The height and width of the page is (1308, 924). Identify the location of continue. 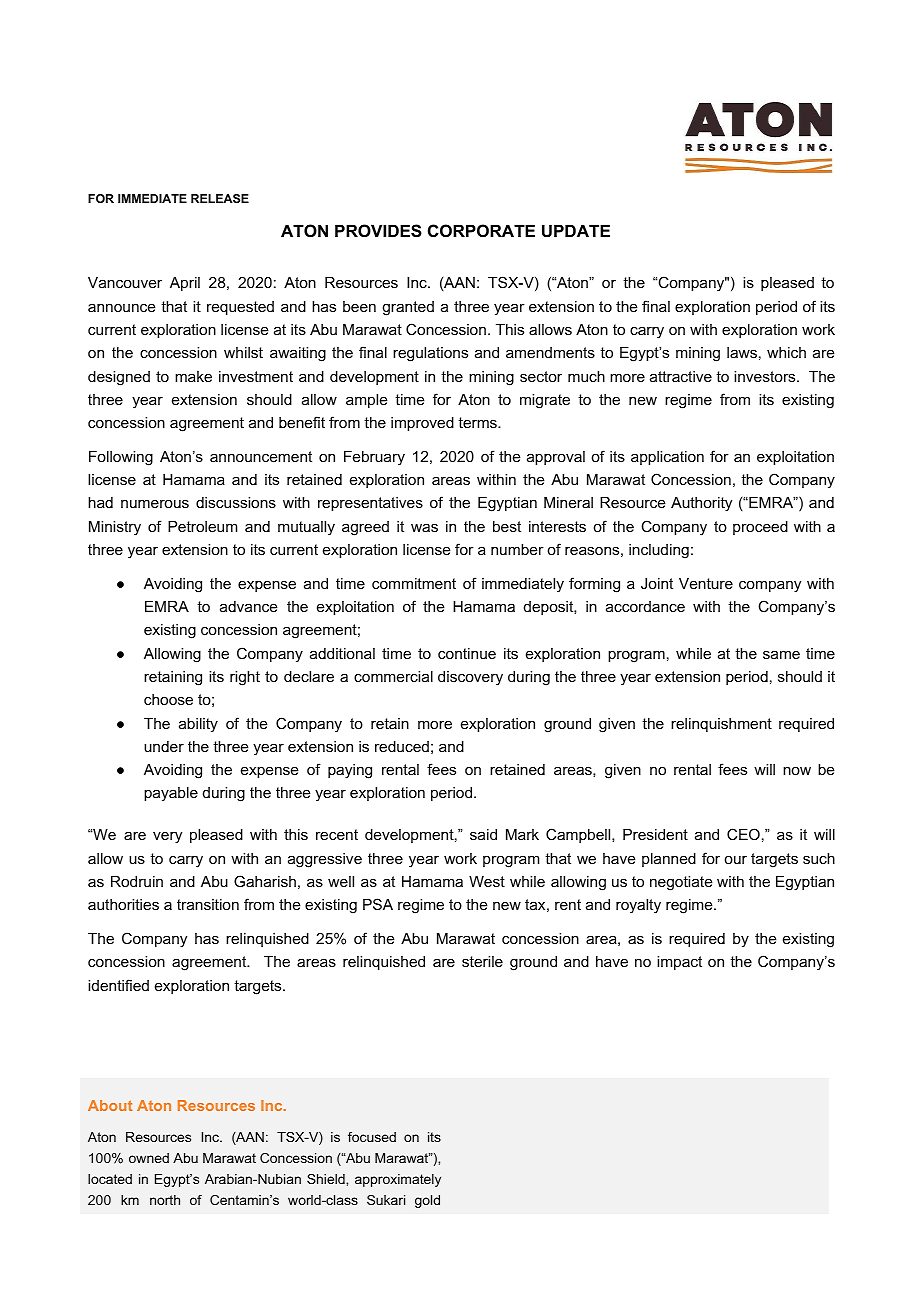
(467, 653).
